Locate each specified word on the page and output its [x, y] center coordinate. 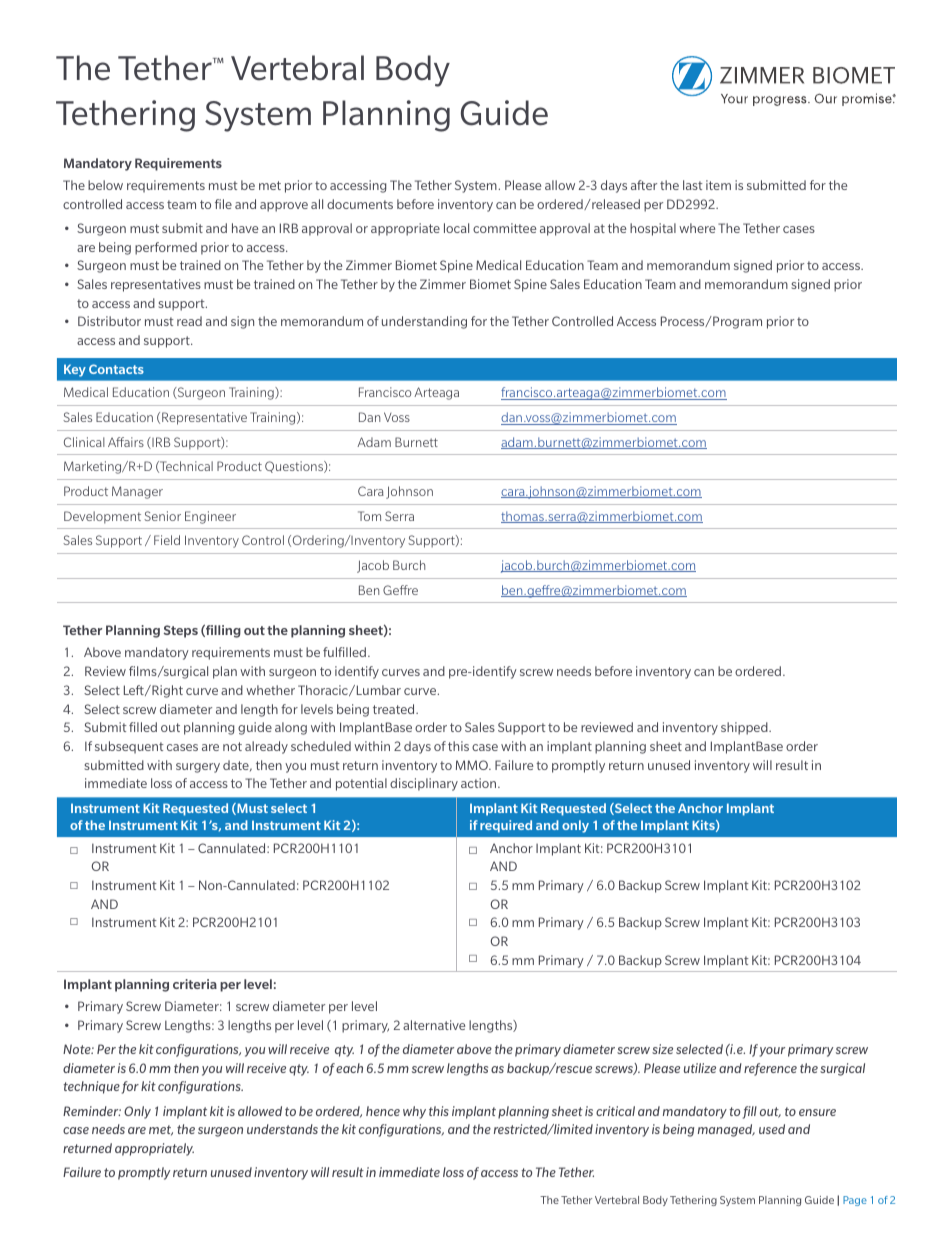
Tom [369, 516]
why [414, 1112]
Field [167, 540]
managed [726, 1130]
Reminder [92, 1111]
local [456, 228]
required [506, 826]
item [718, 185]
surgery [198, 768]
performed [166, 248]
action [480, 783]
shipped [745, 728]
